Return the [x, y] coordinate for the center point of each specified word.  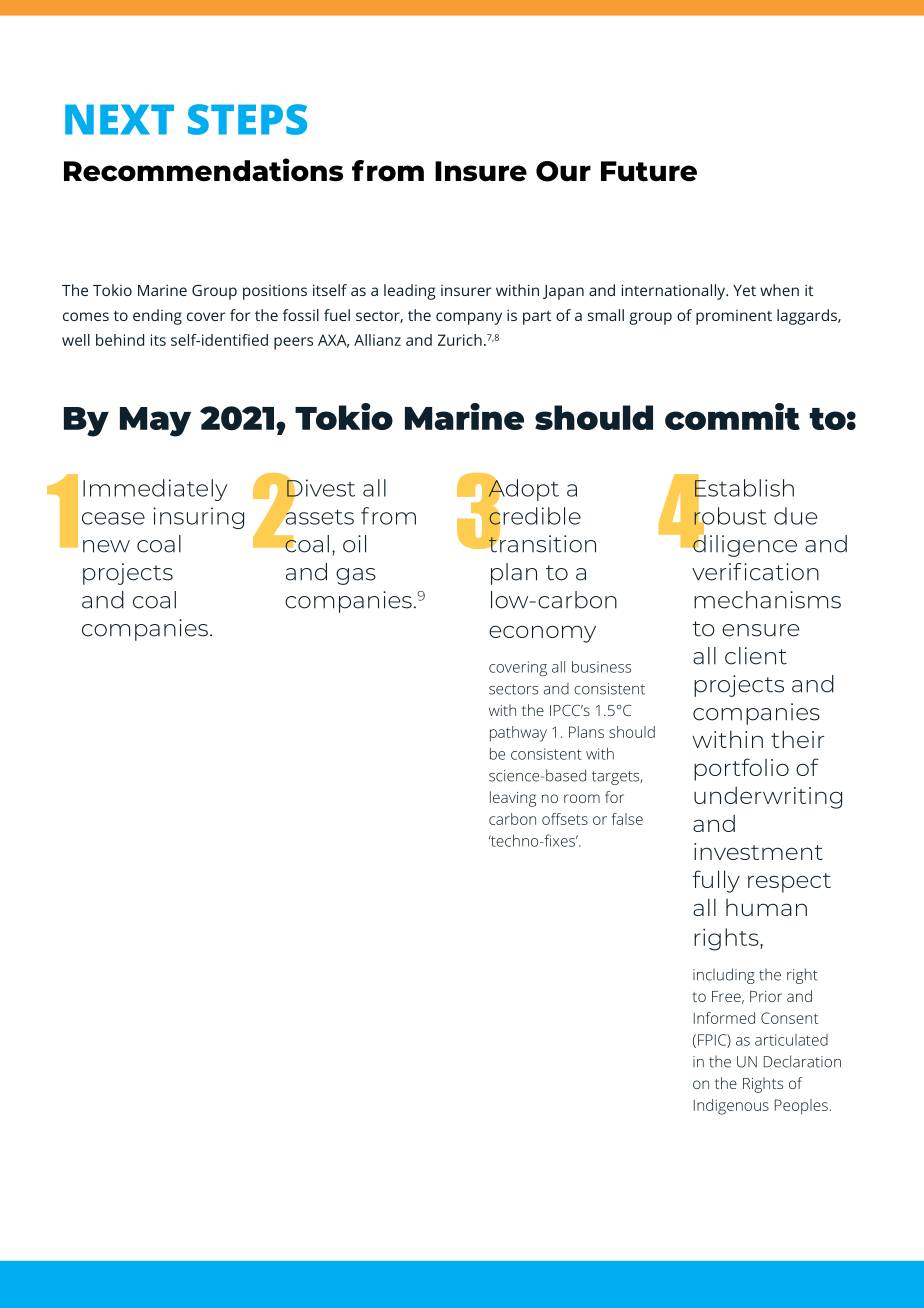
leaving [513, 799]
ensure [760, 630]
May [155, 422]
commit [732, 416]
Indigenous [731, 1107]
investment [758, 851]
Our [563, 171]
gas [356, 576]
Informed [724, 1018]
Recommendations [203, 170]
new [106, 546]
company [469, 318]
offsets [565, 819]
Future [649, 171]
